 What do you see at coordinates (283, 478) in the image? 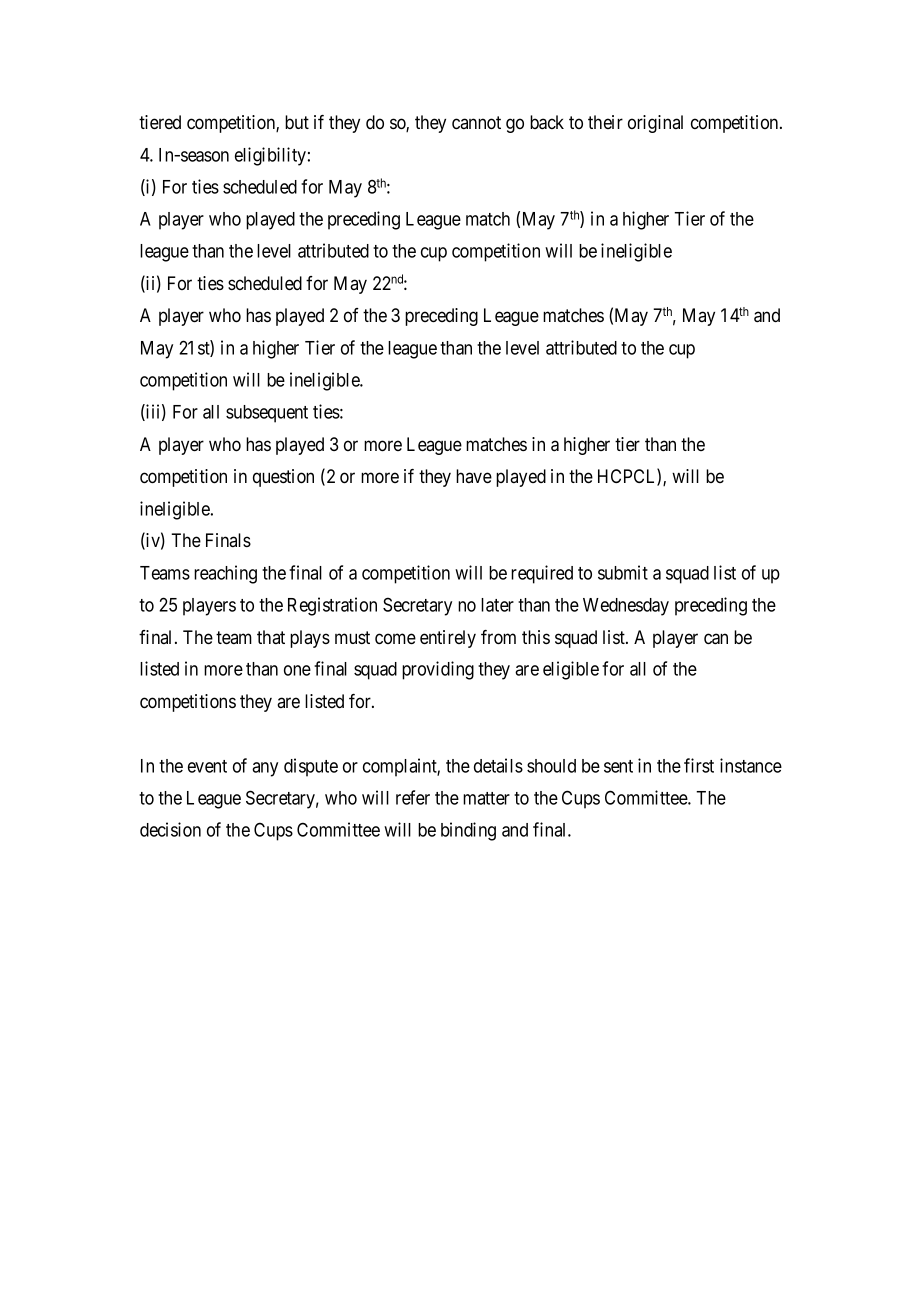
I see `question` at bounding box center [283, 478].
